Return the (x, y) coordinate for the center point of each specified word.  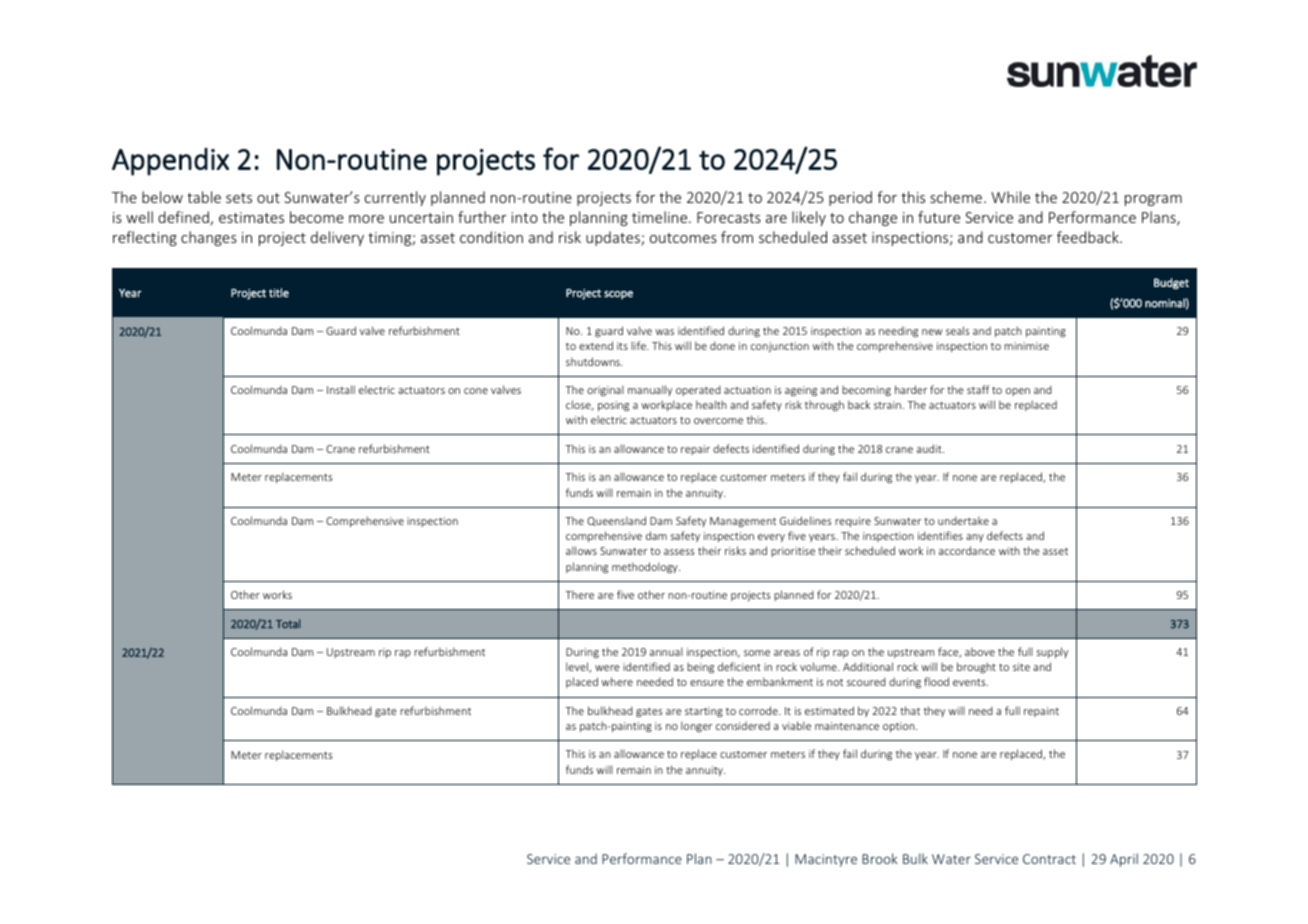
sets (239, 198)
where (617, 681)
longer (697, 726)
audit (930, 448)
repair (695, 450)
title (279, 293)
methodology (646, 568)
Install (341, 389)
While (1010, 197)
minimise (1026, 346)
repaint (1041, 712)
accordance (967, 550)
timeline (661, 217)
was (664, 332)
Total (288, 624)
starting (704, 712)
